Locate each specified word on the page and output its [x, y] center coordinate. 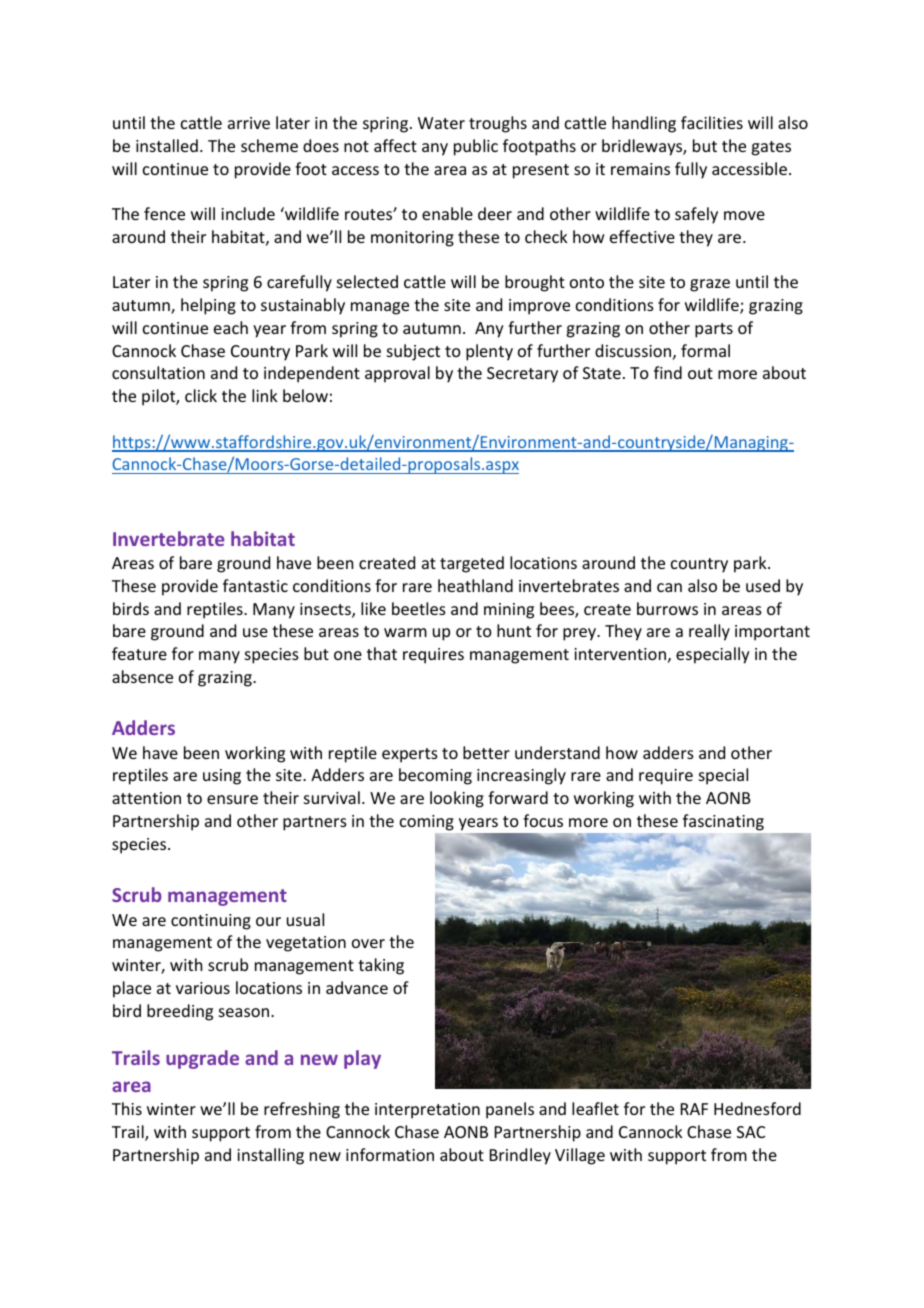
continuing [211, 922]
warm [405, 632]
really [709, 632]
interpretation [427, 1111]
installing [270, 1156]
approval [397, 374]
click [201, 395]
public [476, 147]
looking [457, 799]
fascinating [723, 822]
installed [167, 145]
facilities [712, 122]
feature [139, 653]
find [668, 372]
